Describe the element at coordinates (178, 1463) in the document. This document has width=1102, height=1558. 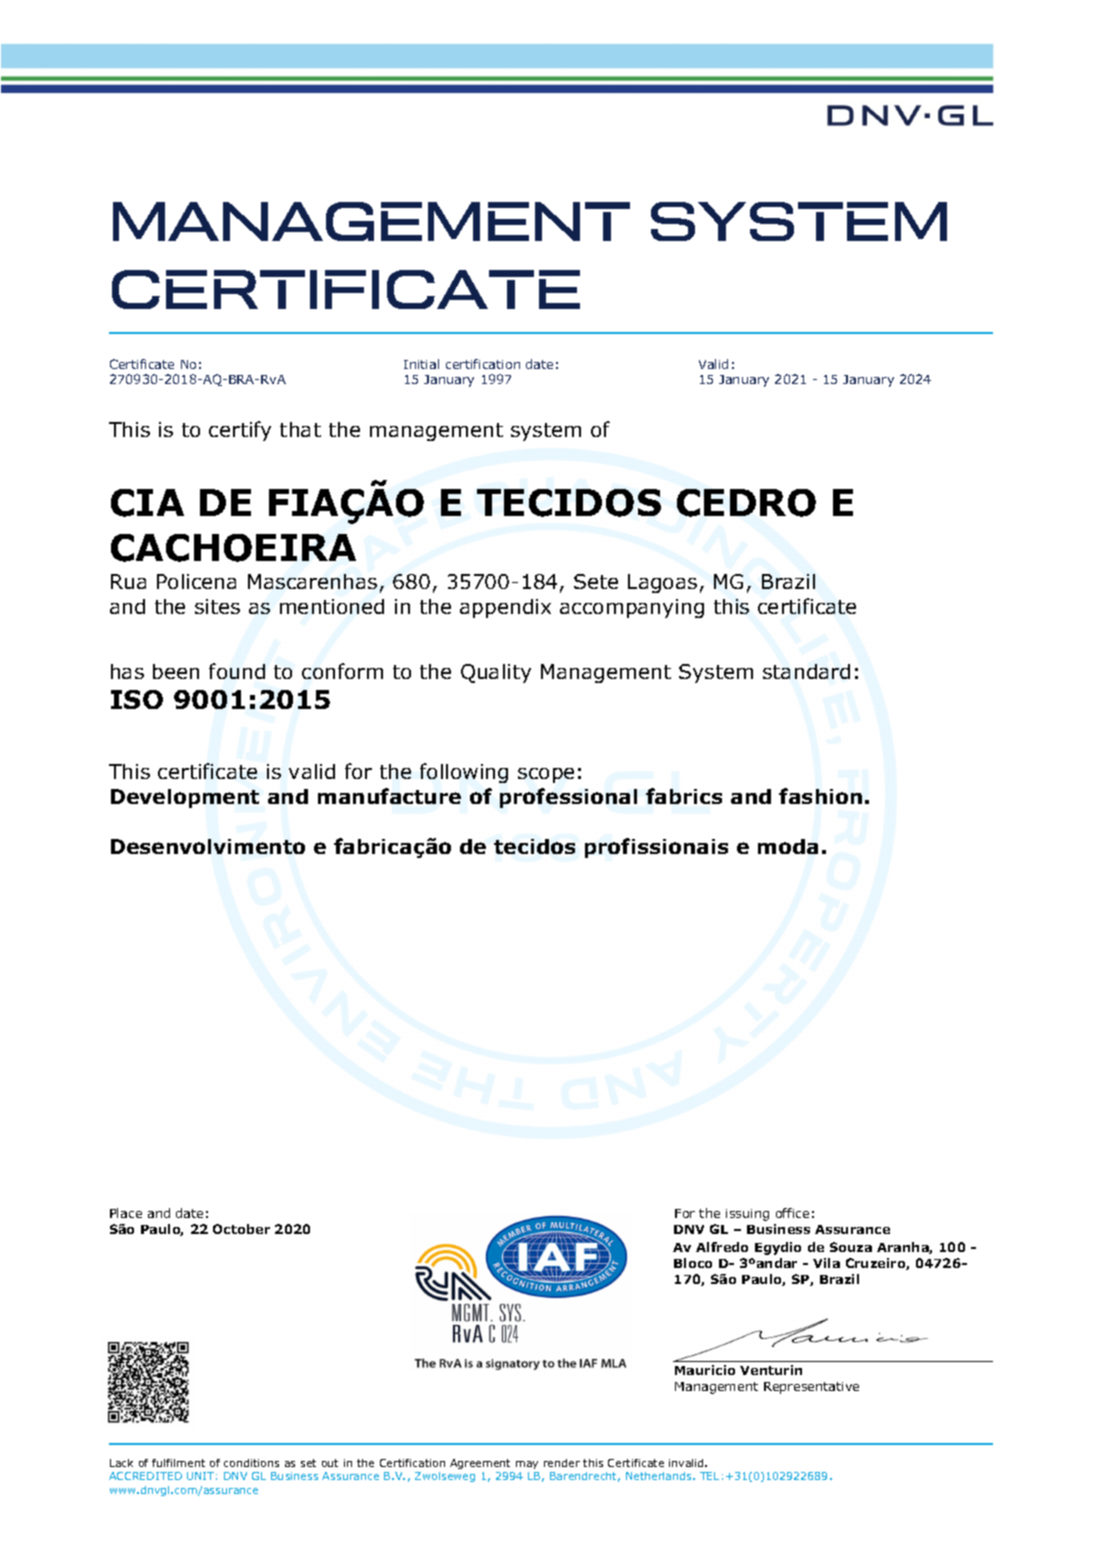
I see `fulfilment` at that location.
